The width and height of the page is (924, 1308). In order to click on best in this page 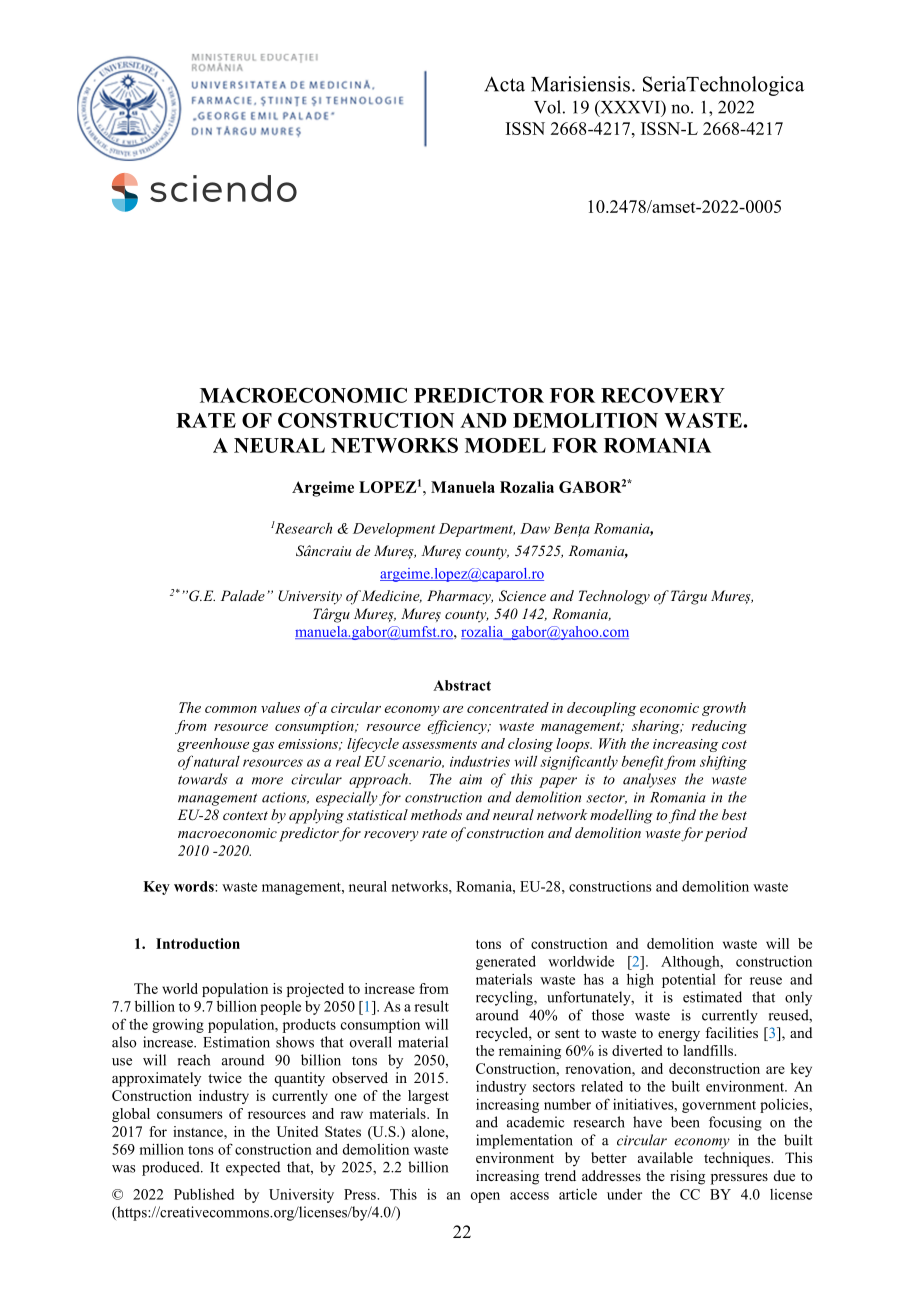, I will do `click(734, 814)`.
